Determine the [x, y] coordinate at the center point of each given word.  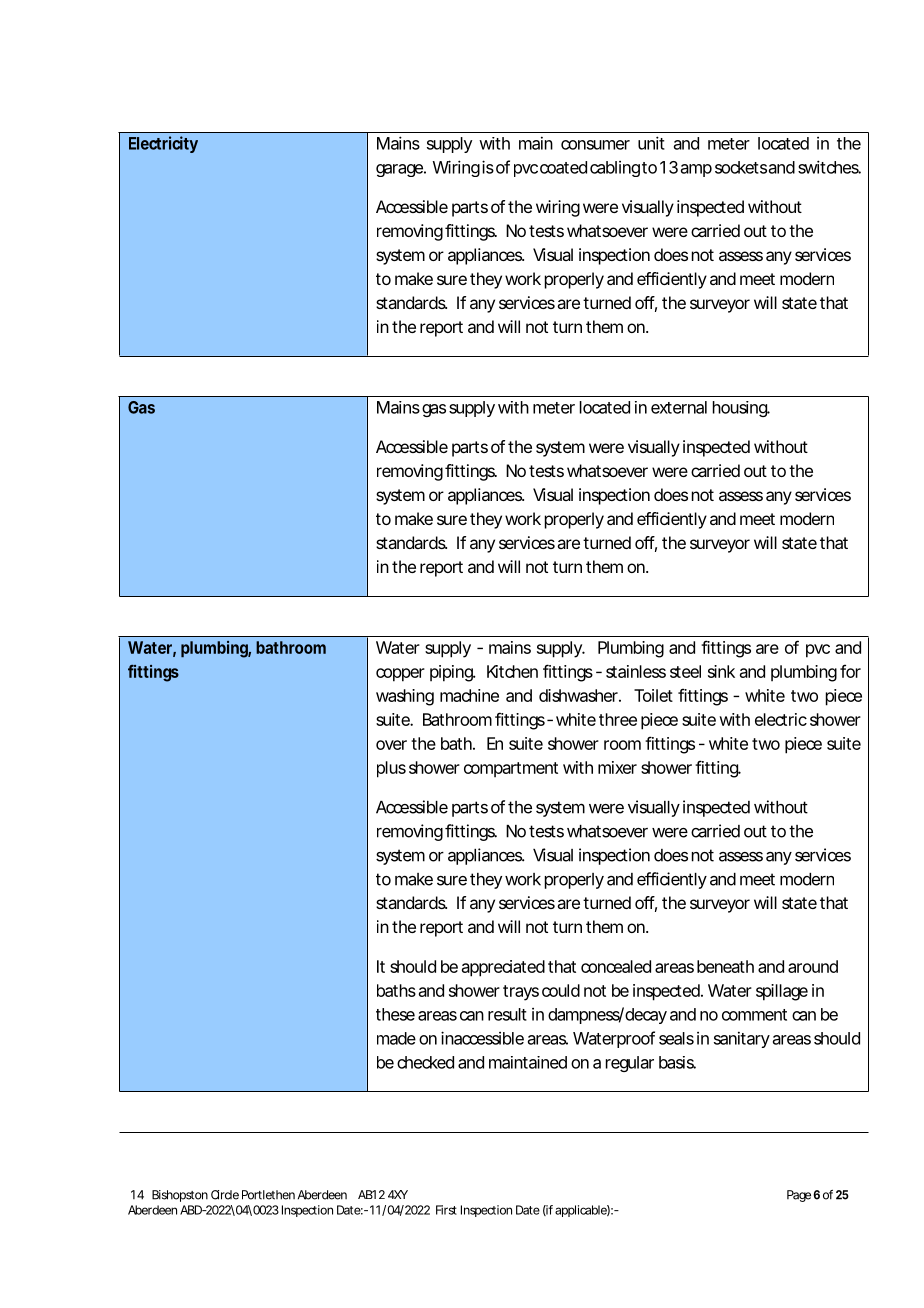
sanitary [742, 1039]
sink [721, 671]
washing [405, 697]
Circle [225, 1195]
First [446, 1210]
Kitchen [512, 671]
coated [563, 167]
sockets [741, 167]
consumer [595, 145]
